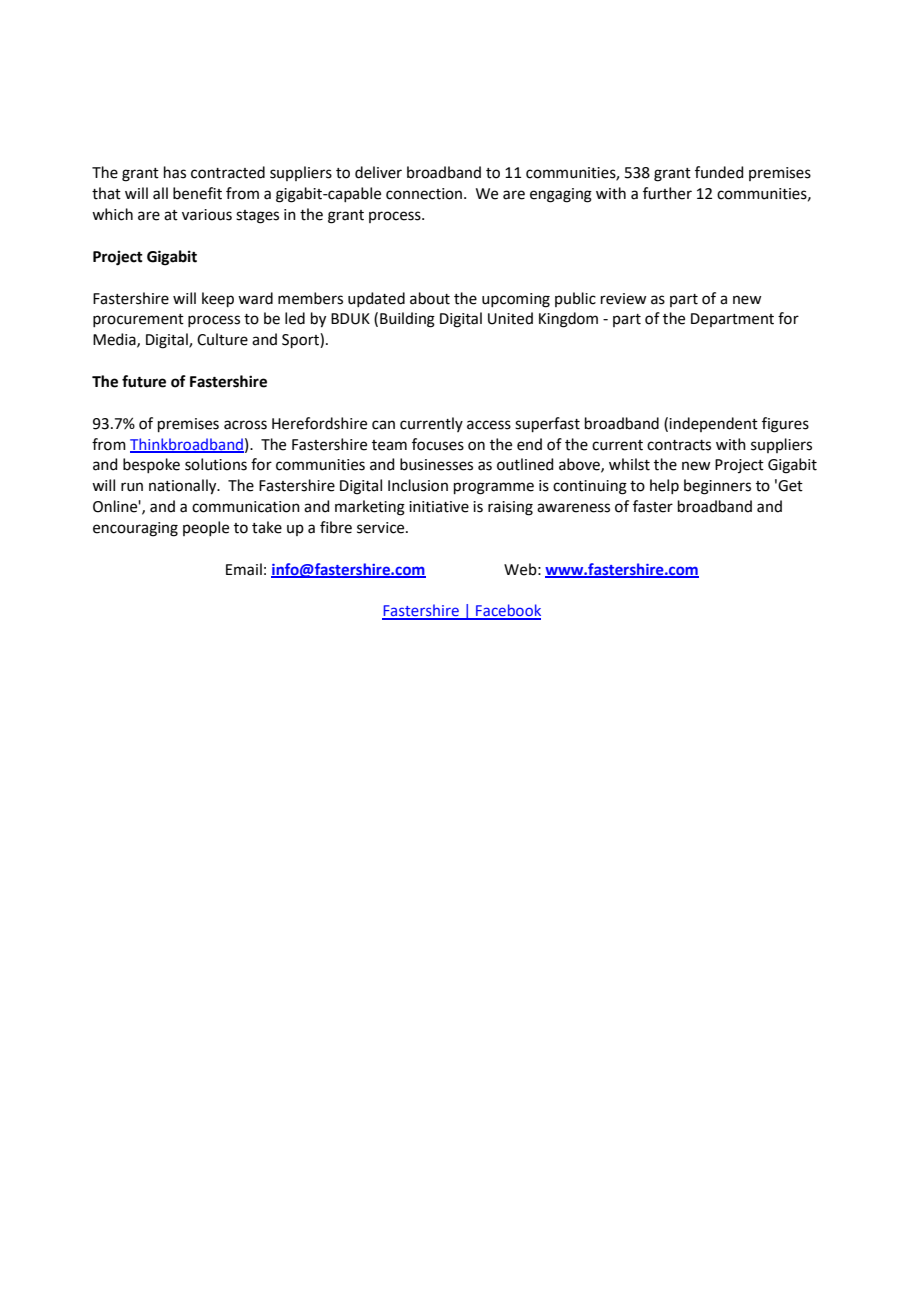 This screenshot has height=1308, width=924. I want to click on connection, so click(425, 194).
